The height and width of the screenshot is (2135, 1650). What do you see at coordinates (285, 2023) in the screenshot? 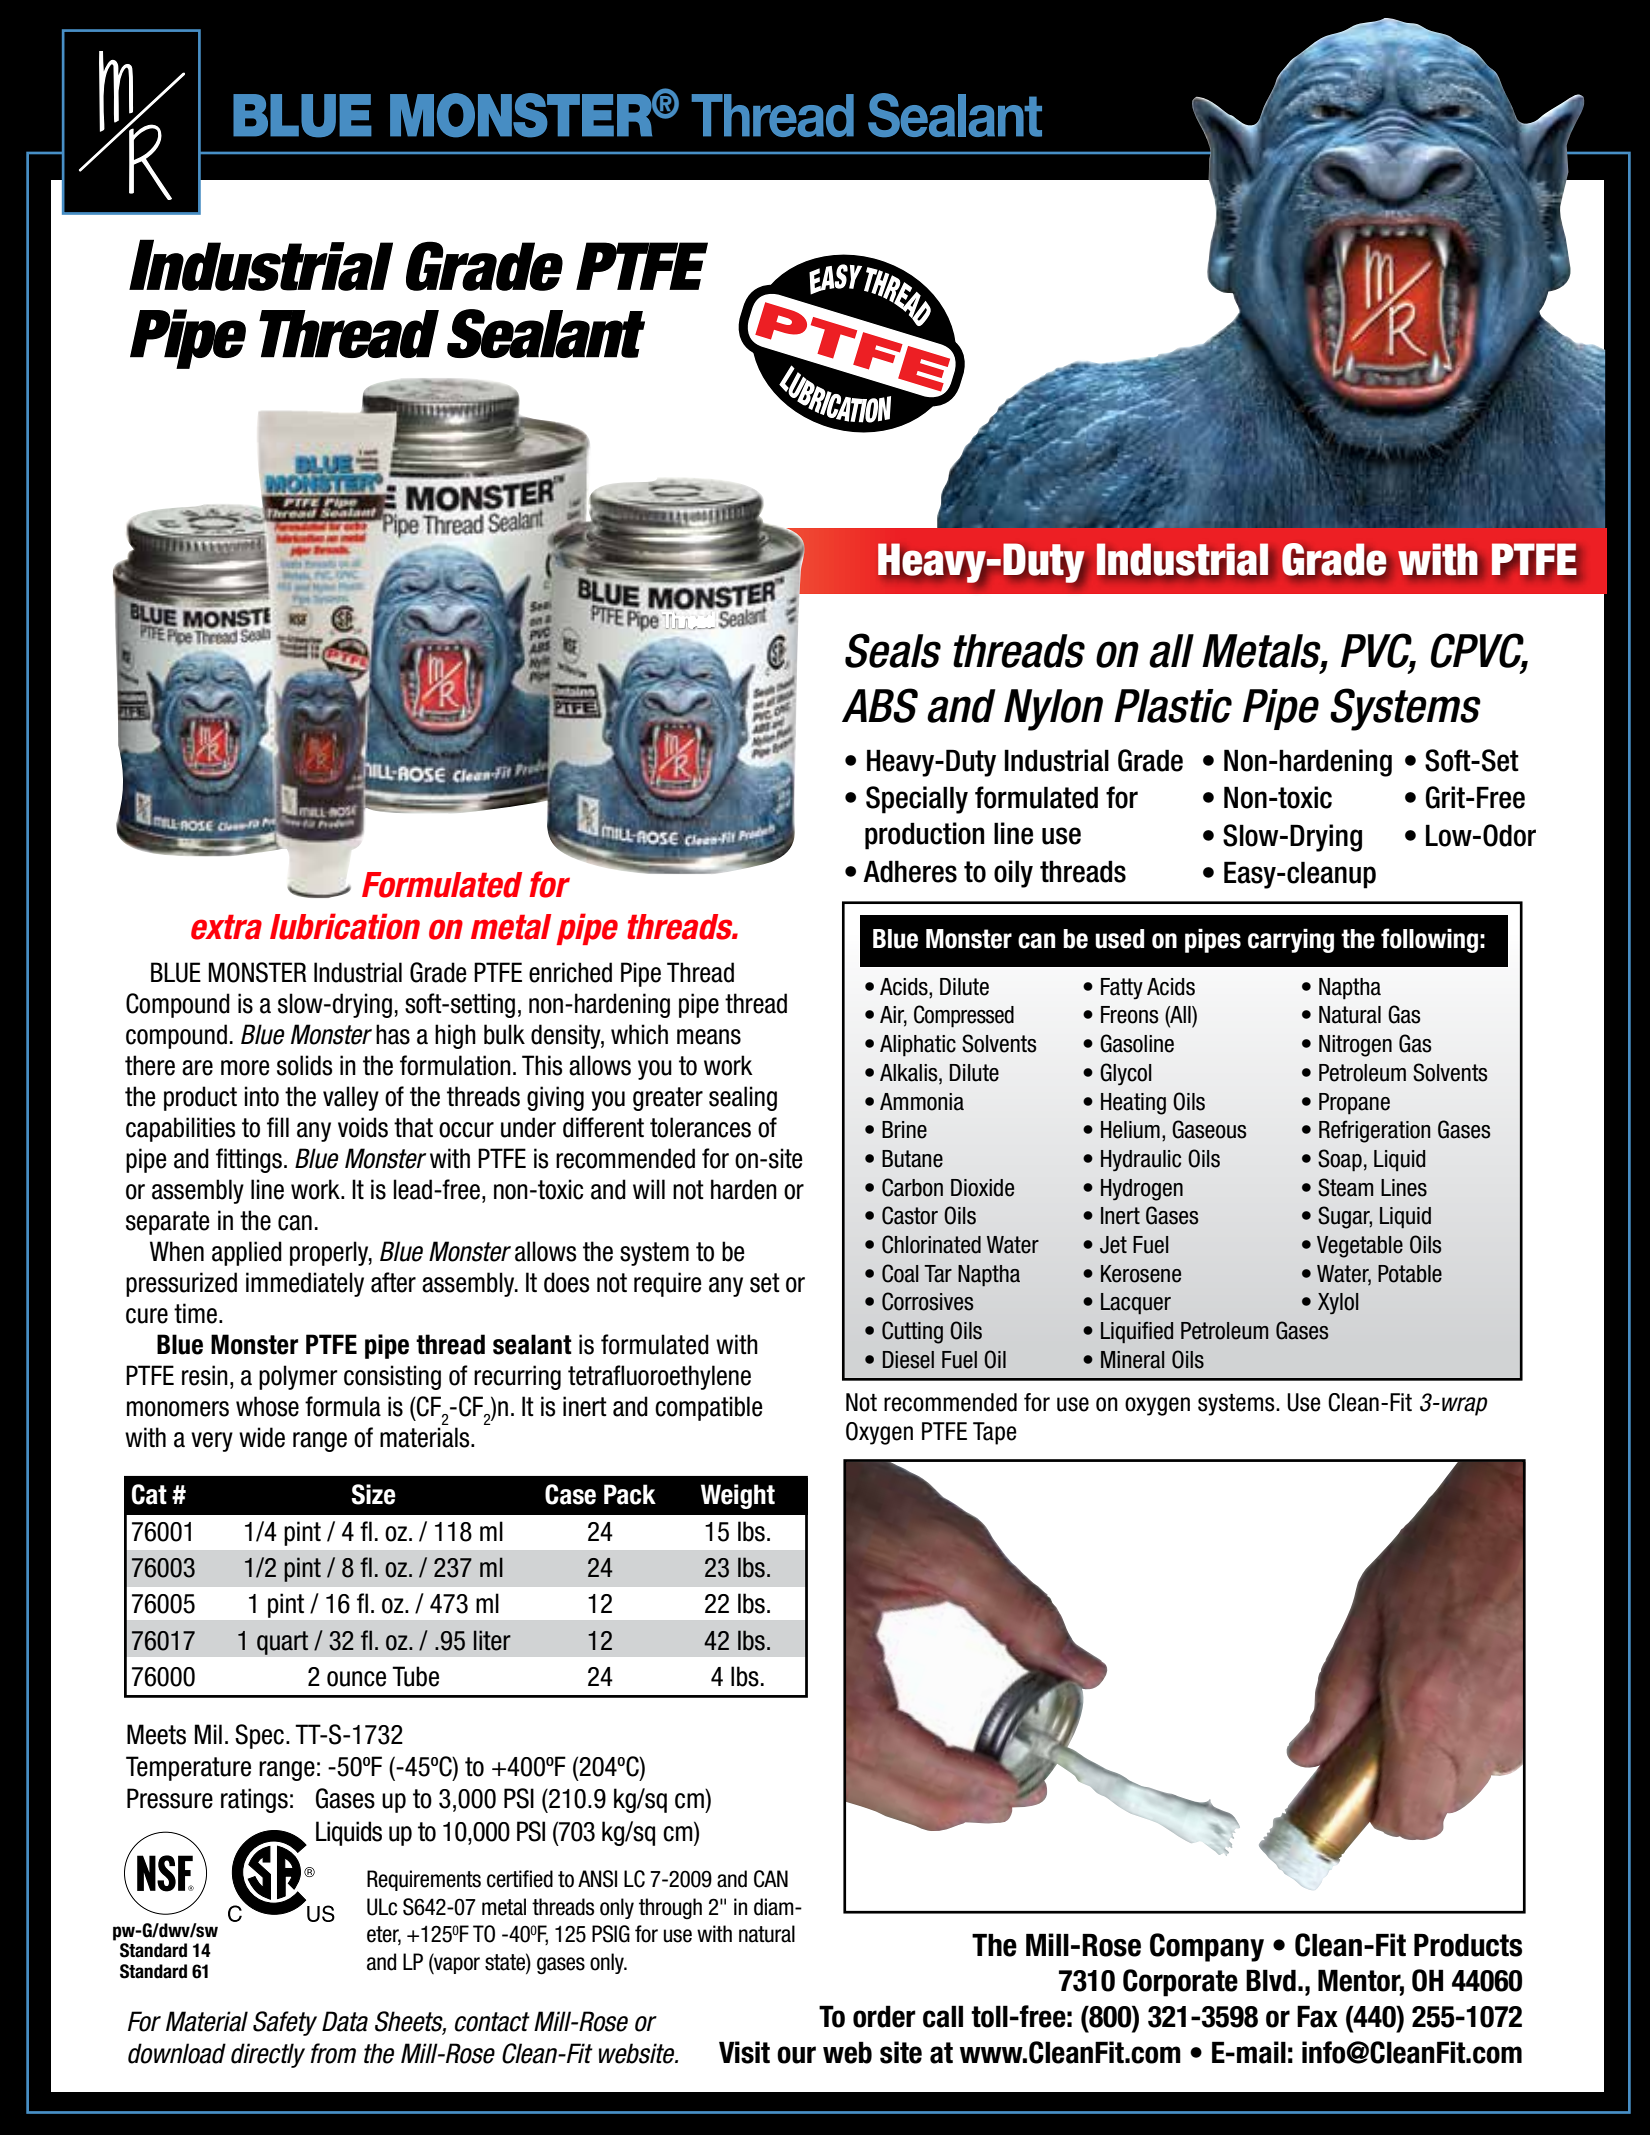
I see `Safety` at bounding box center [285, 2023].
